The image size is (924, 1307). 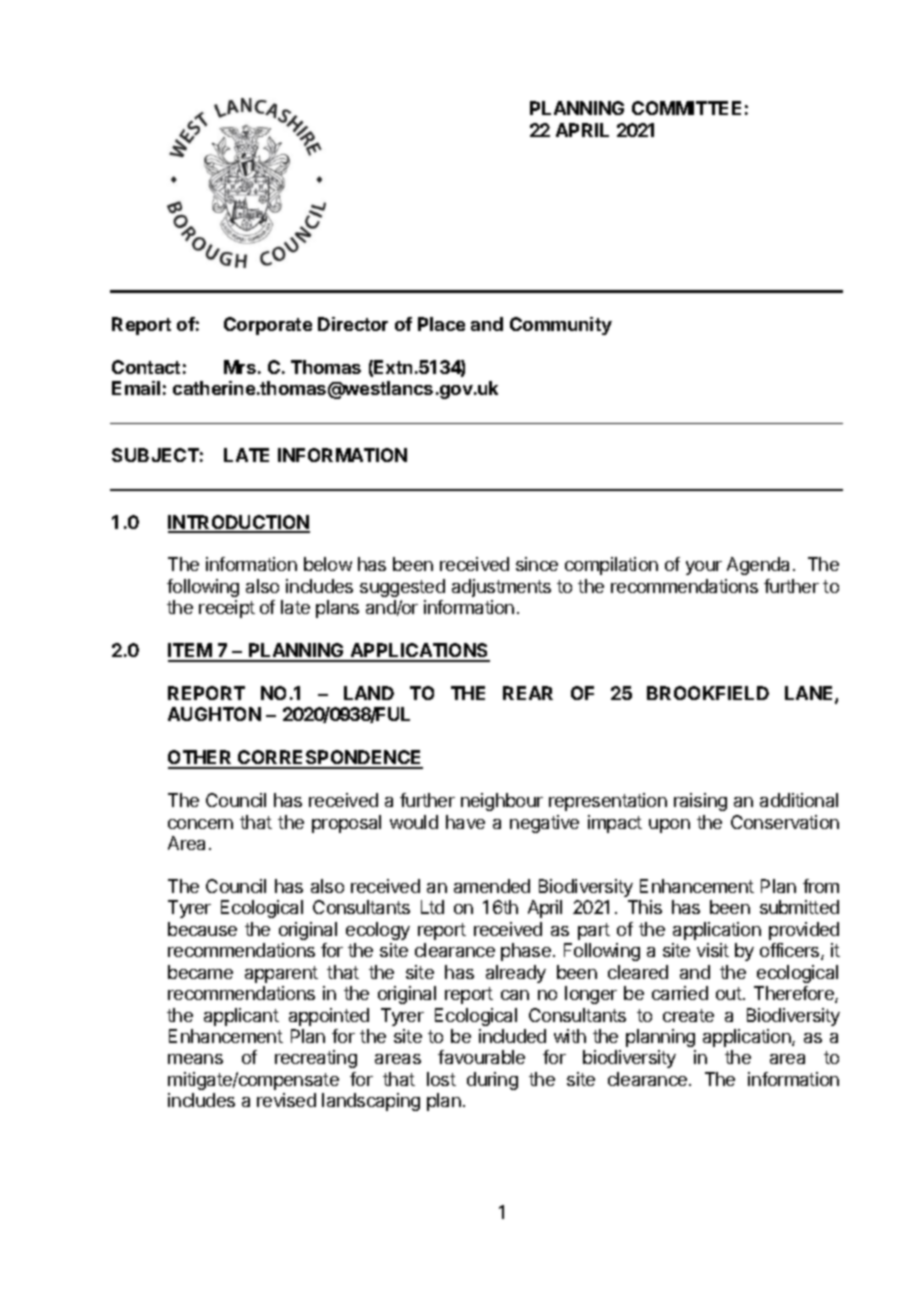 What do you see at coordinates (686, 108) in the page?
I see `COMMITTEE` at bounding box center [686, 108].
